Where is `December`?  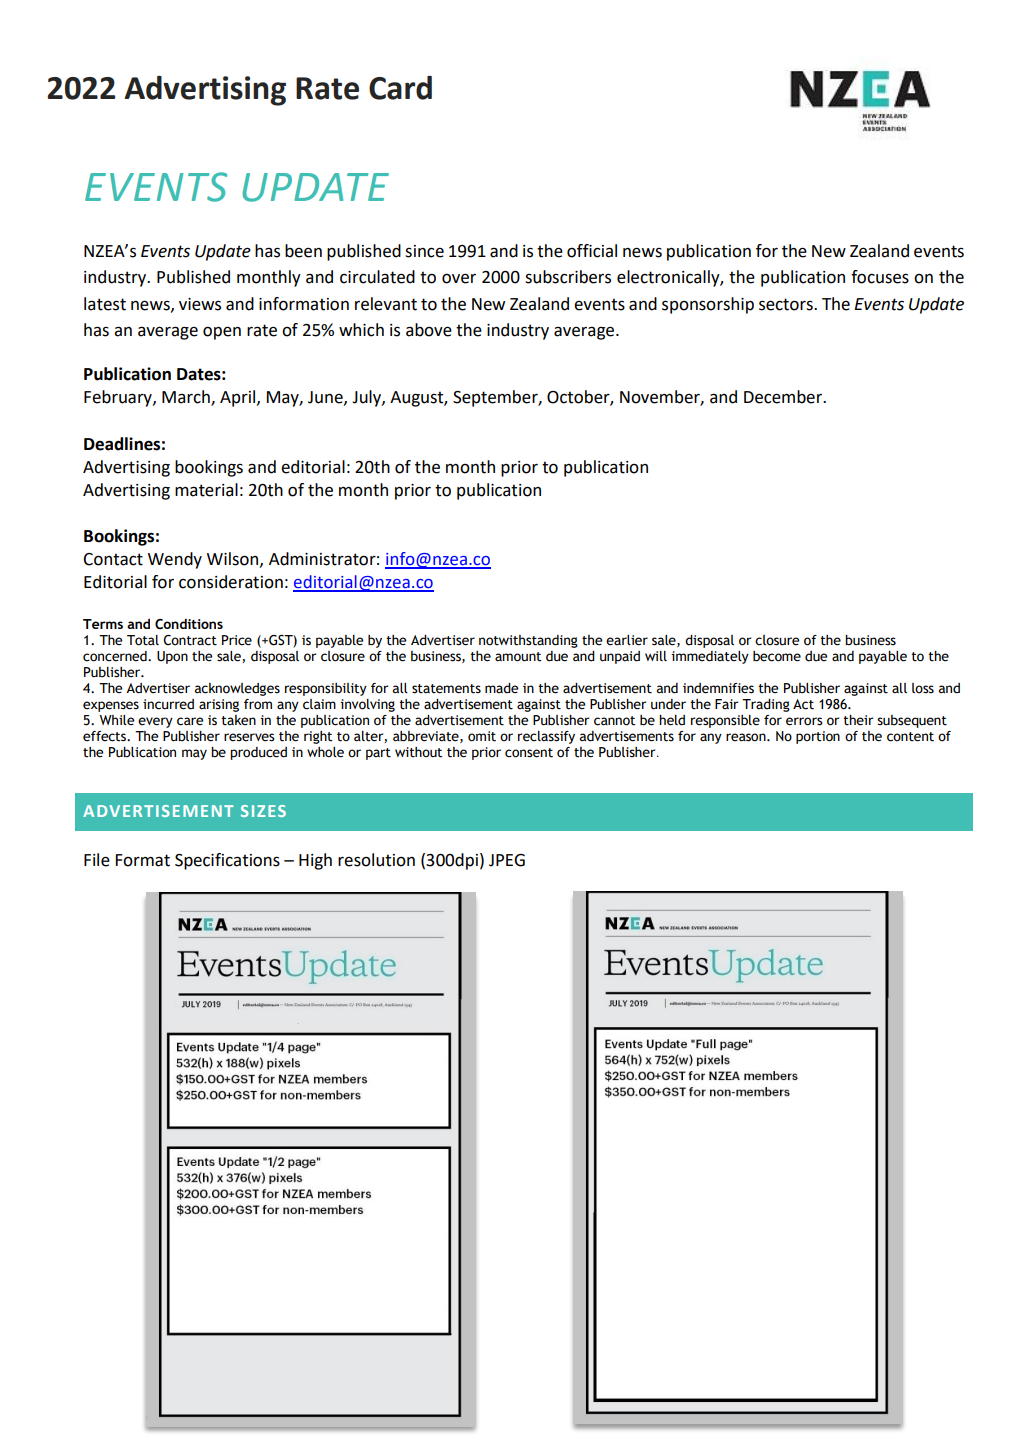
December is located at coordinates (784, 397).
